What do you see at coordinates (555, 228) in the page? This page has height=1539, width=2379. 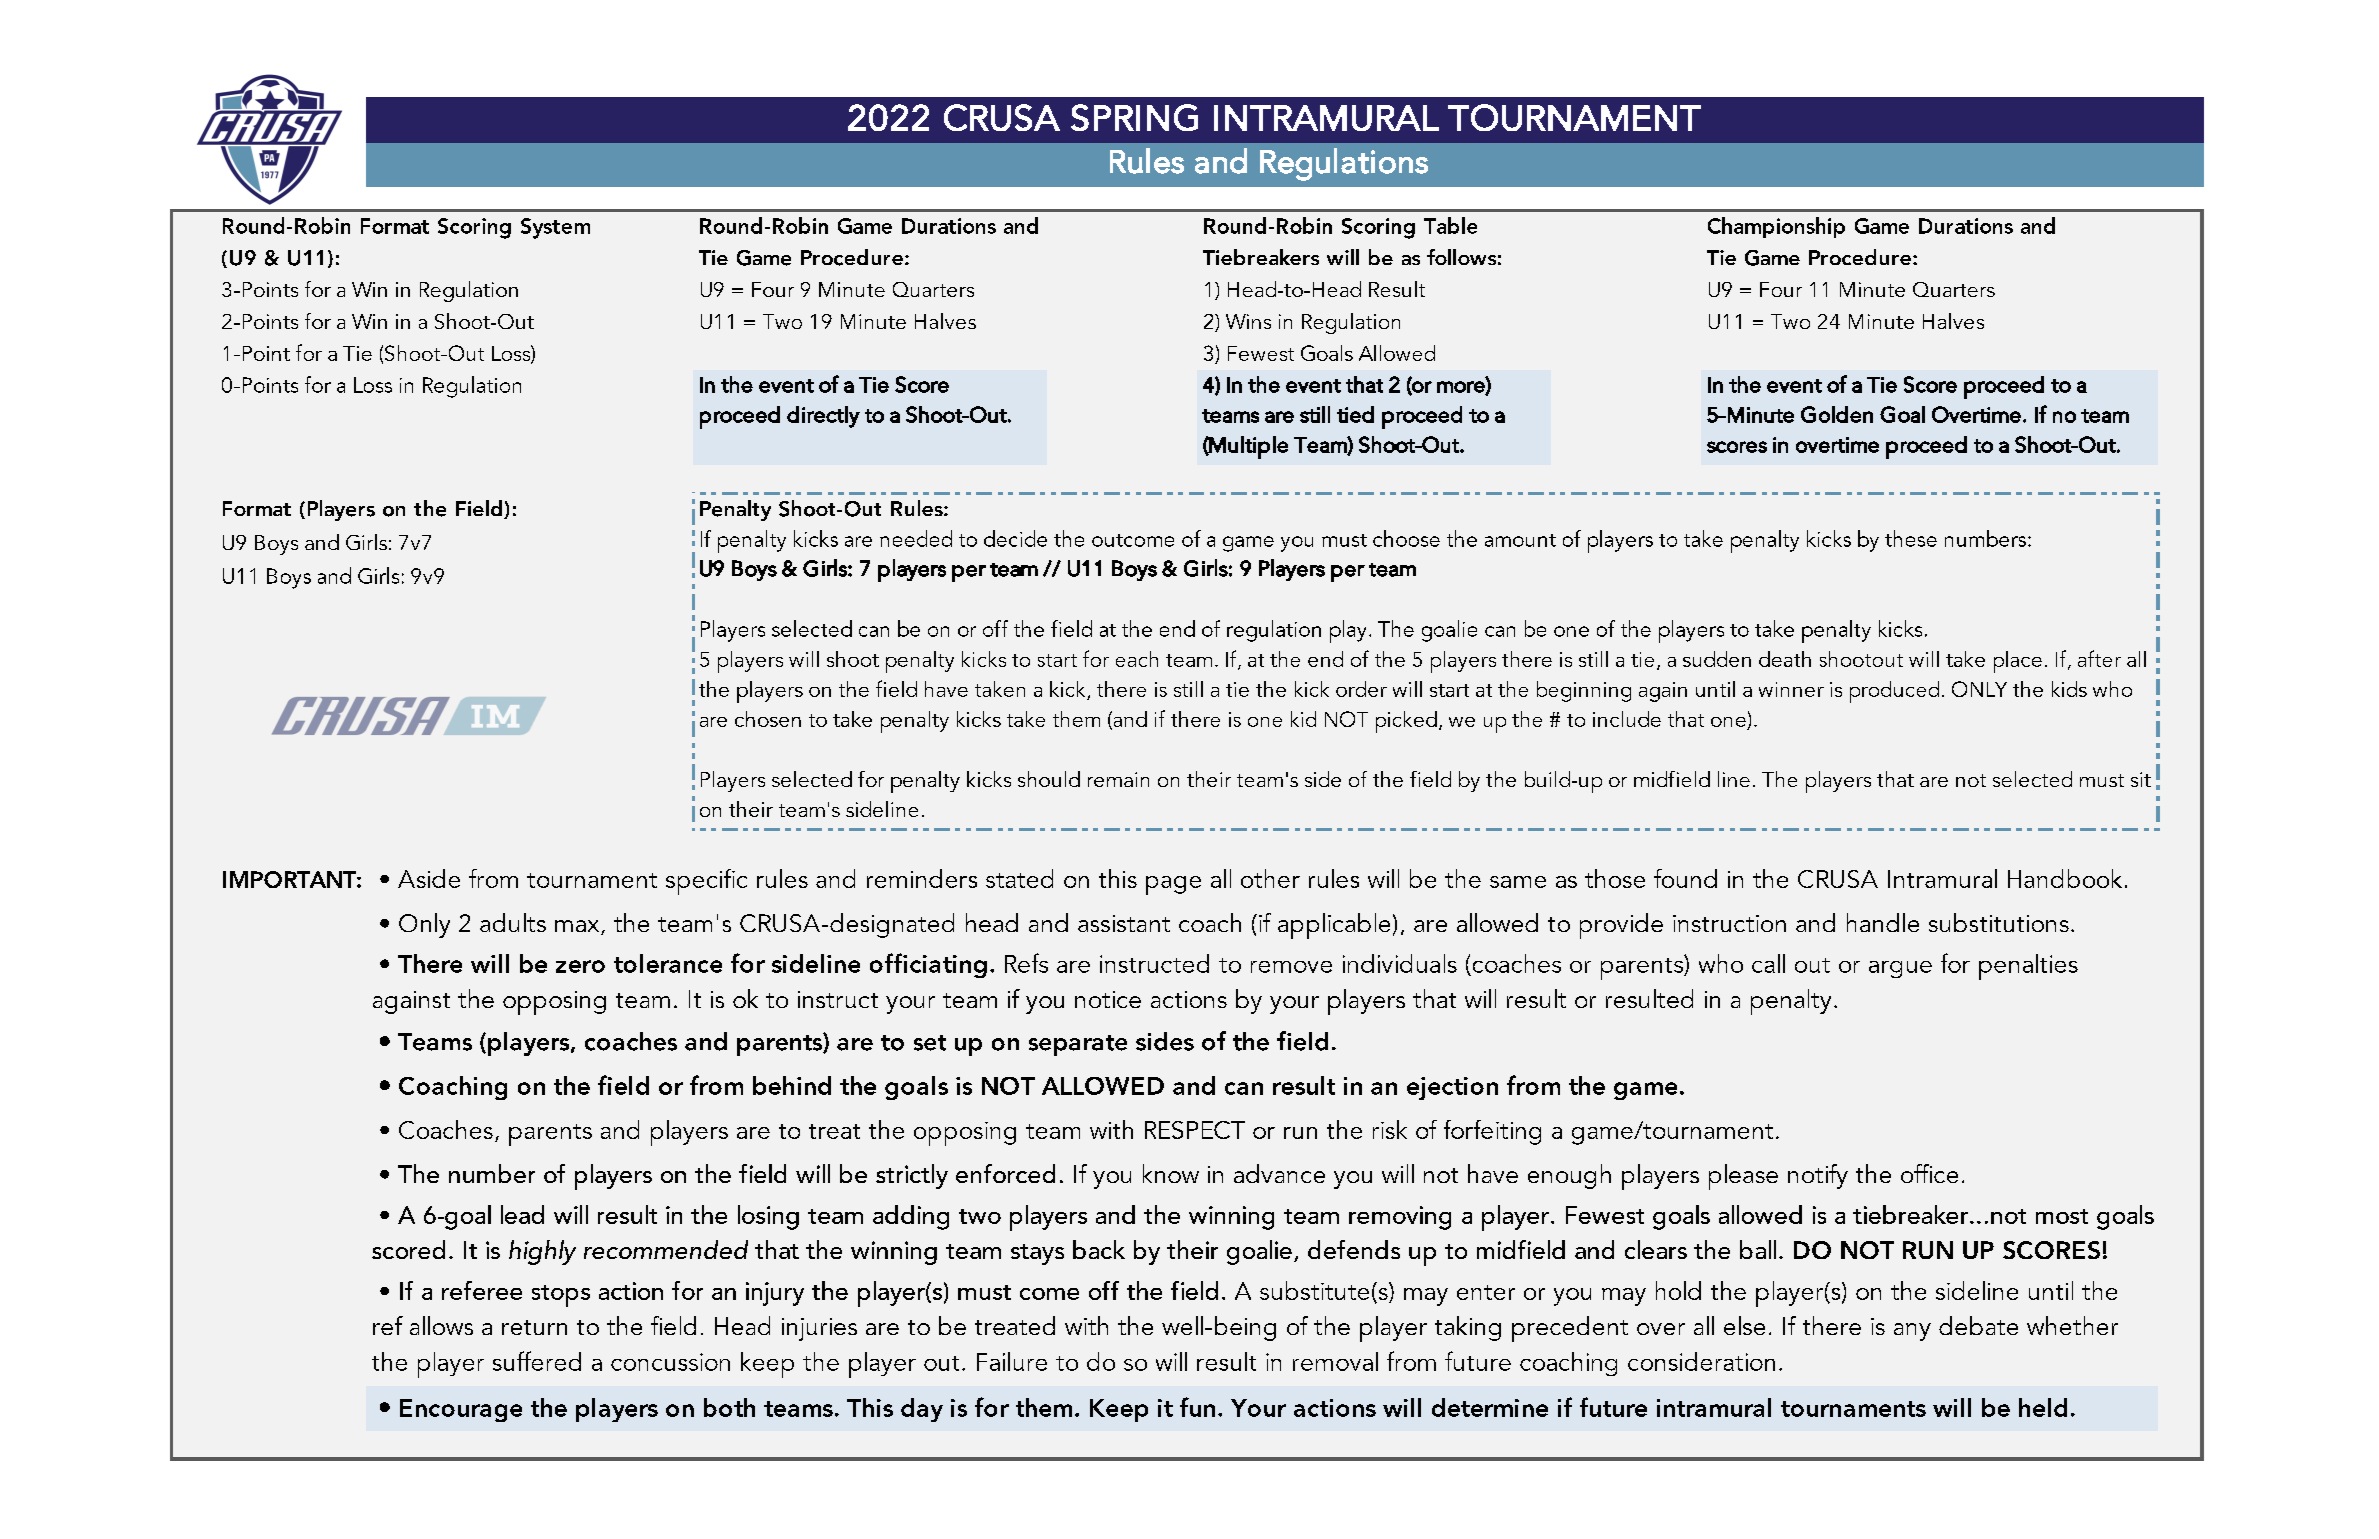 I see `System` at bounding box center [555, 228].
